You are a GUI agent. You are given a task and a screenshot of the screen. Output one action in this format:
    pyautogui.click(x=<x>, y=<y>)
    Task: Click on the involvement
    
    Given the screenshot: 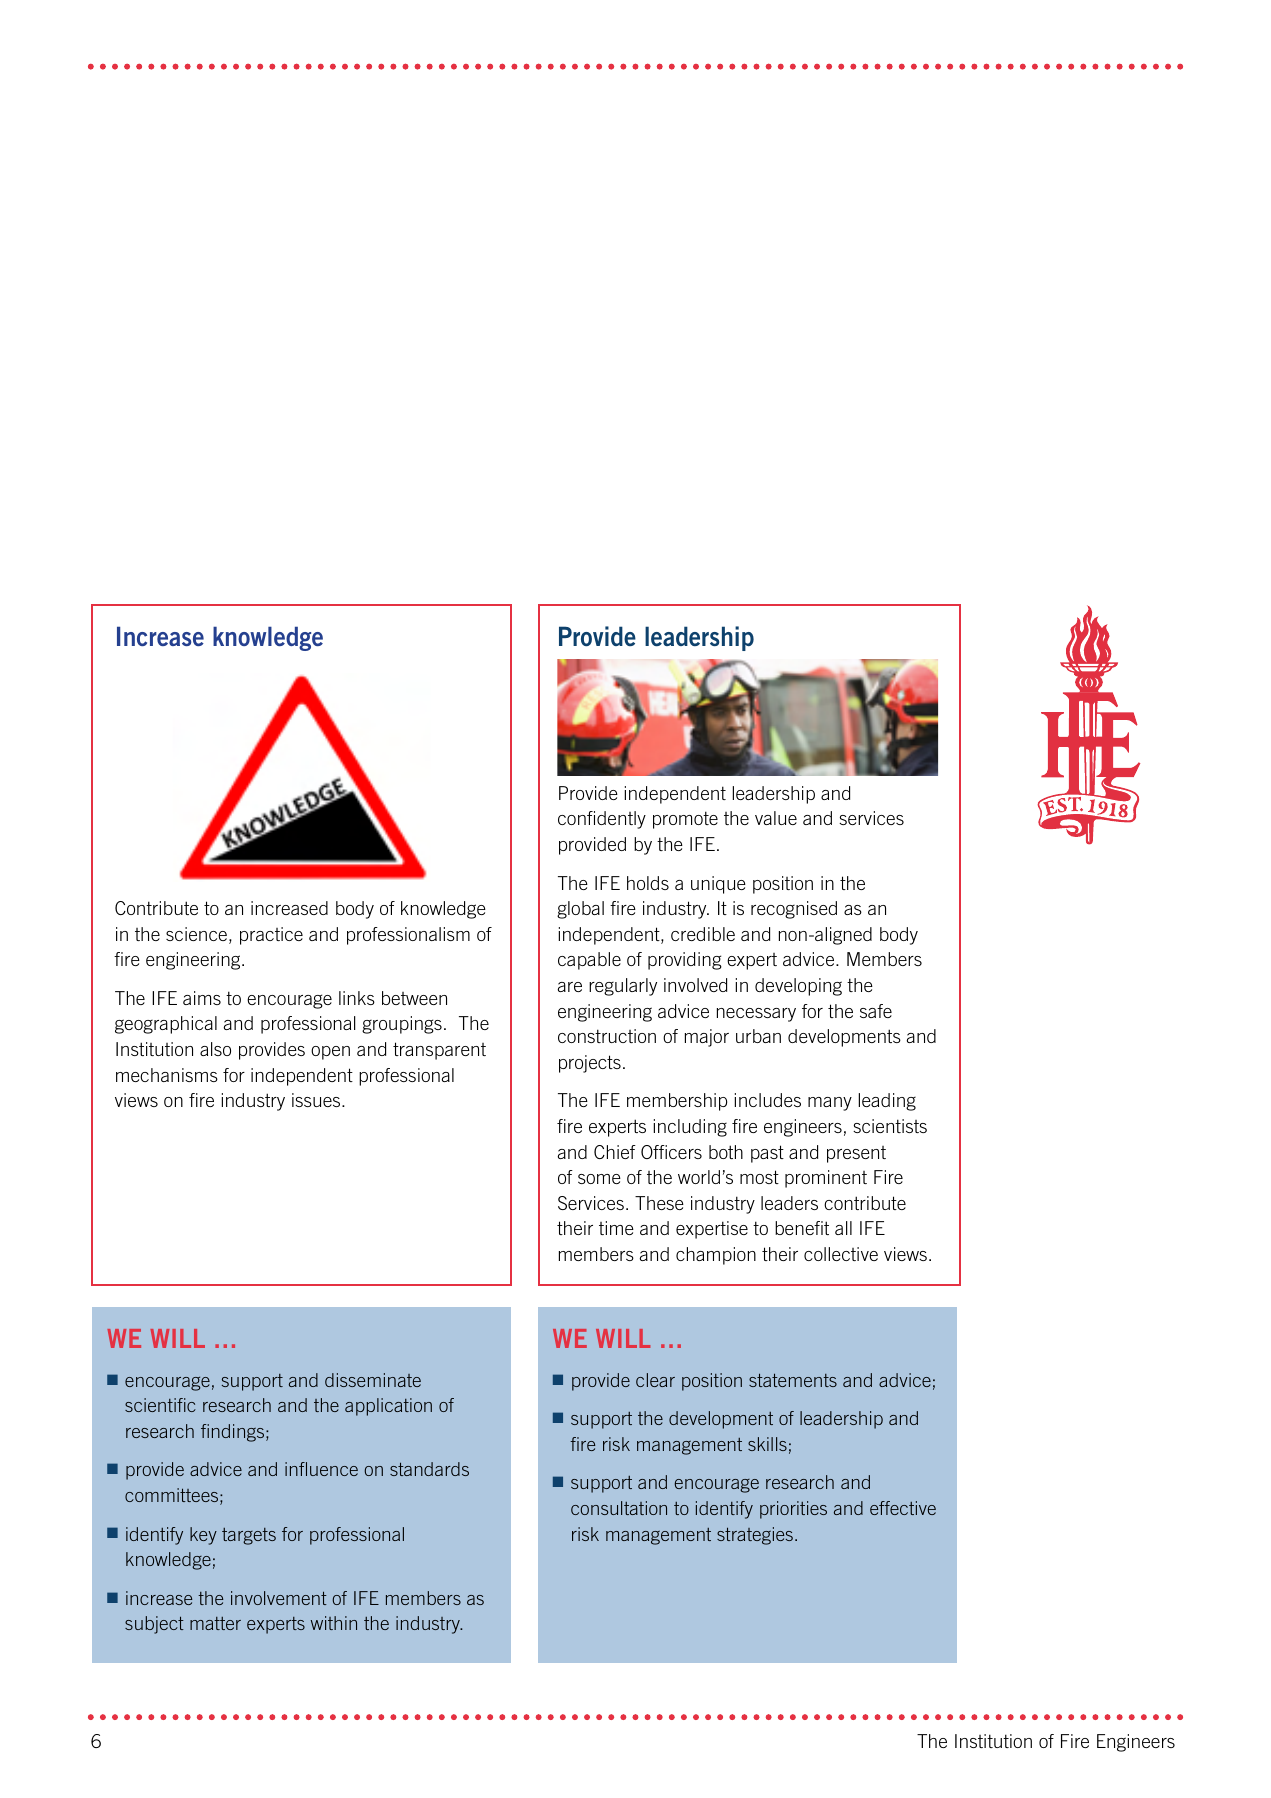 What is the action you would take?
    pyautogui.click(x=279, y=1598)
